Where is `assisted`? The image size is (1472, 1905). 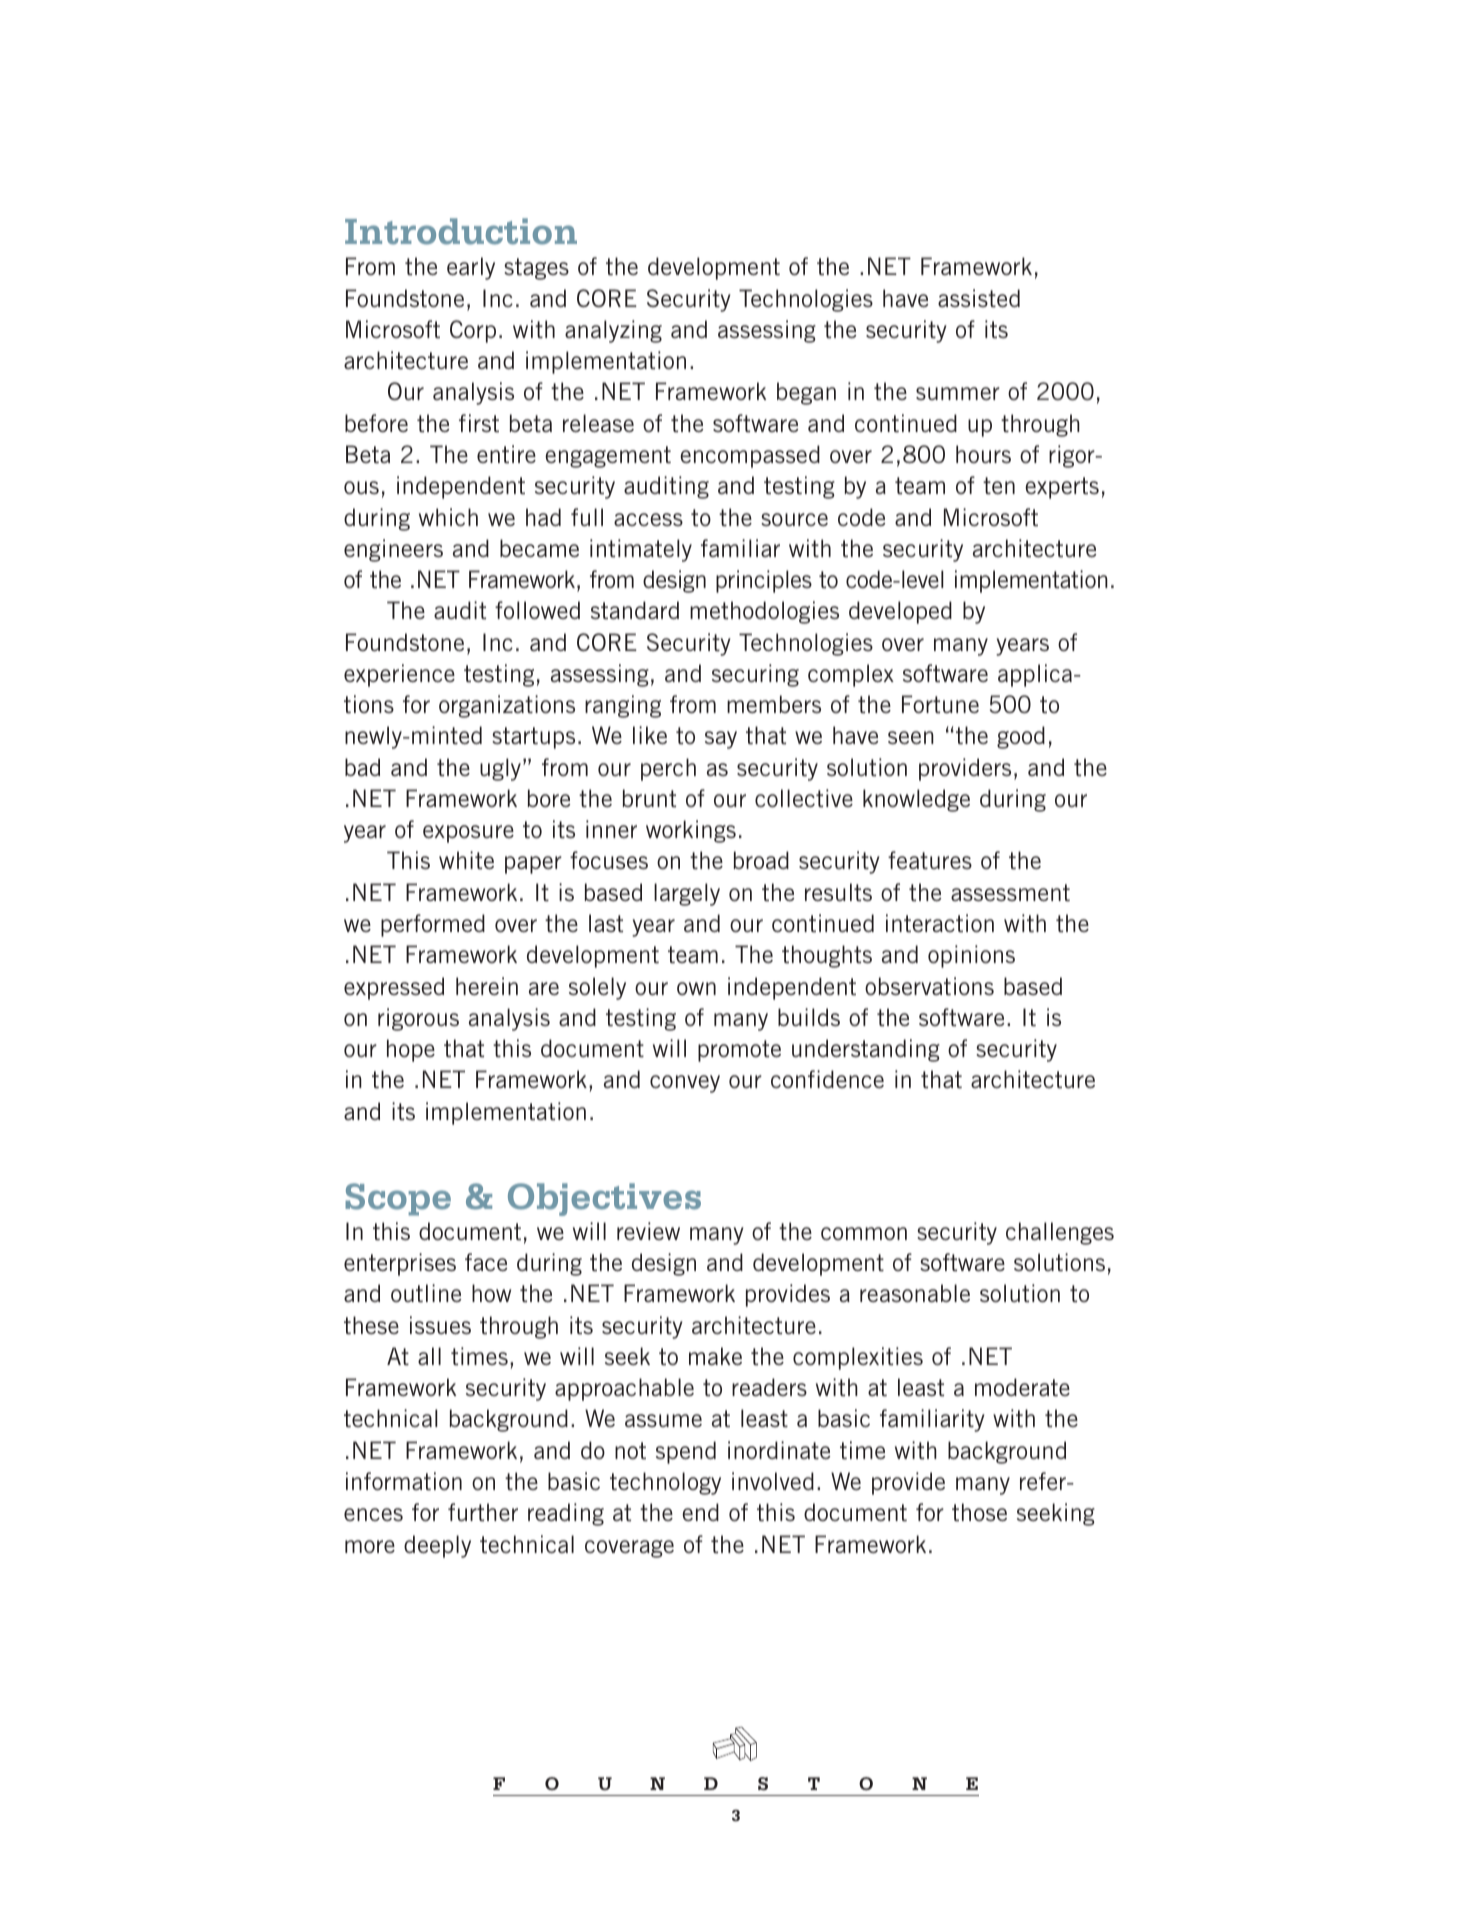 assisted is located at coordinates (979, 298).
